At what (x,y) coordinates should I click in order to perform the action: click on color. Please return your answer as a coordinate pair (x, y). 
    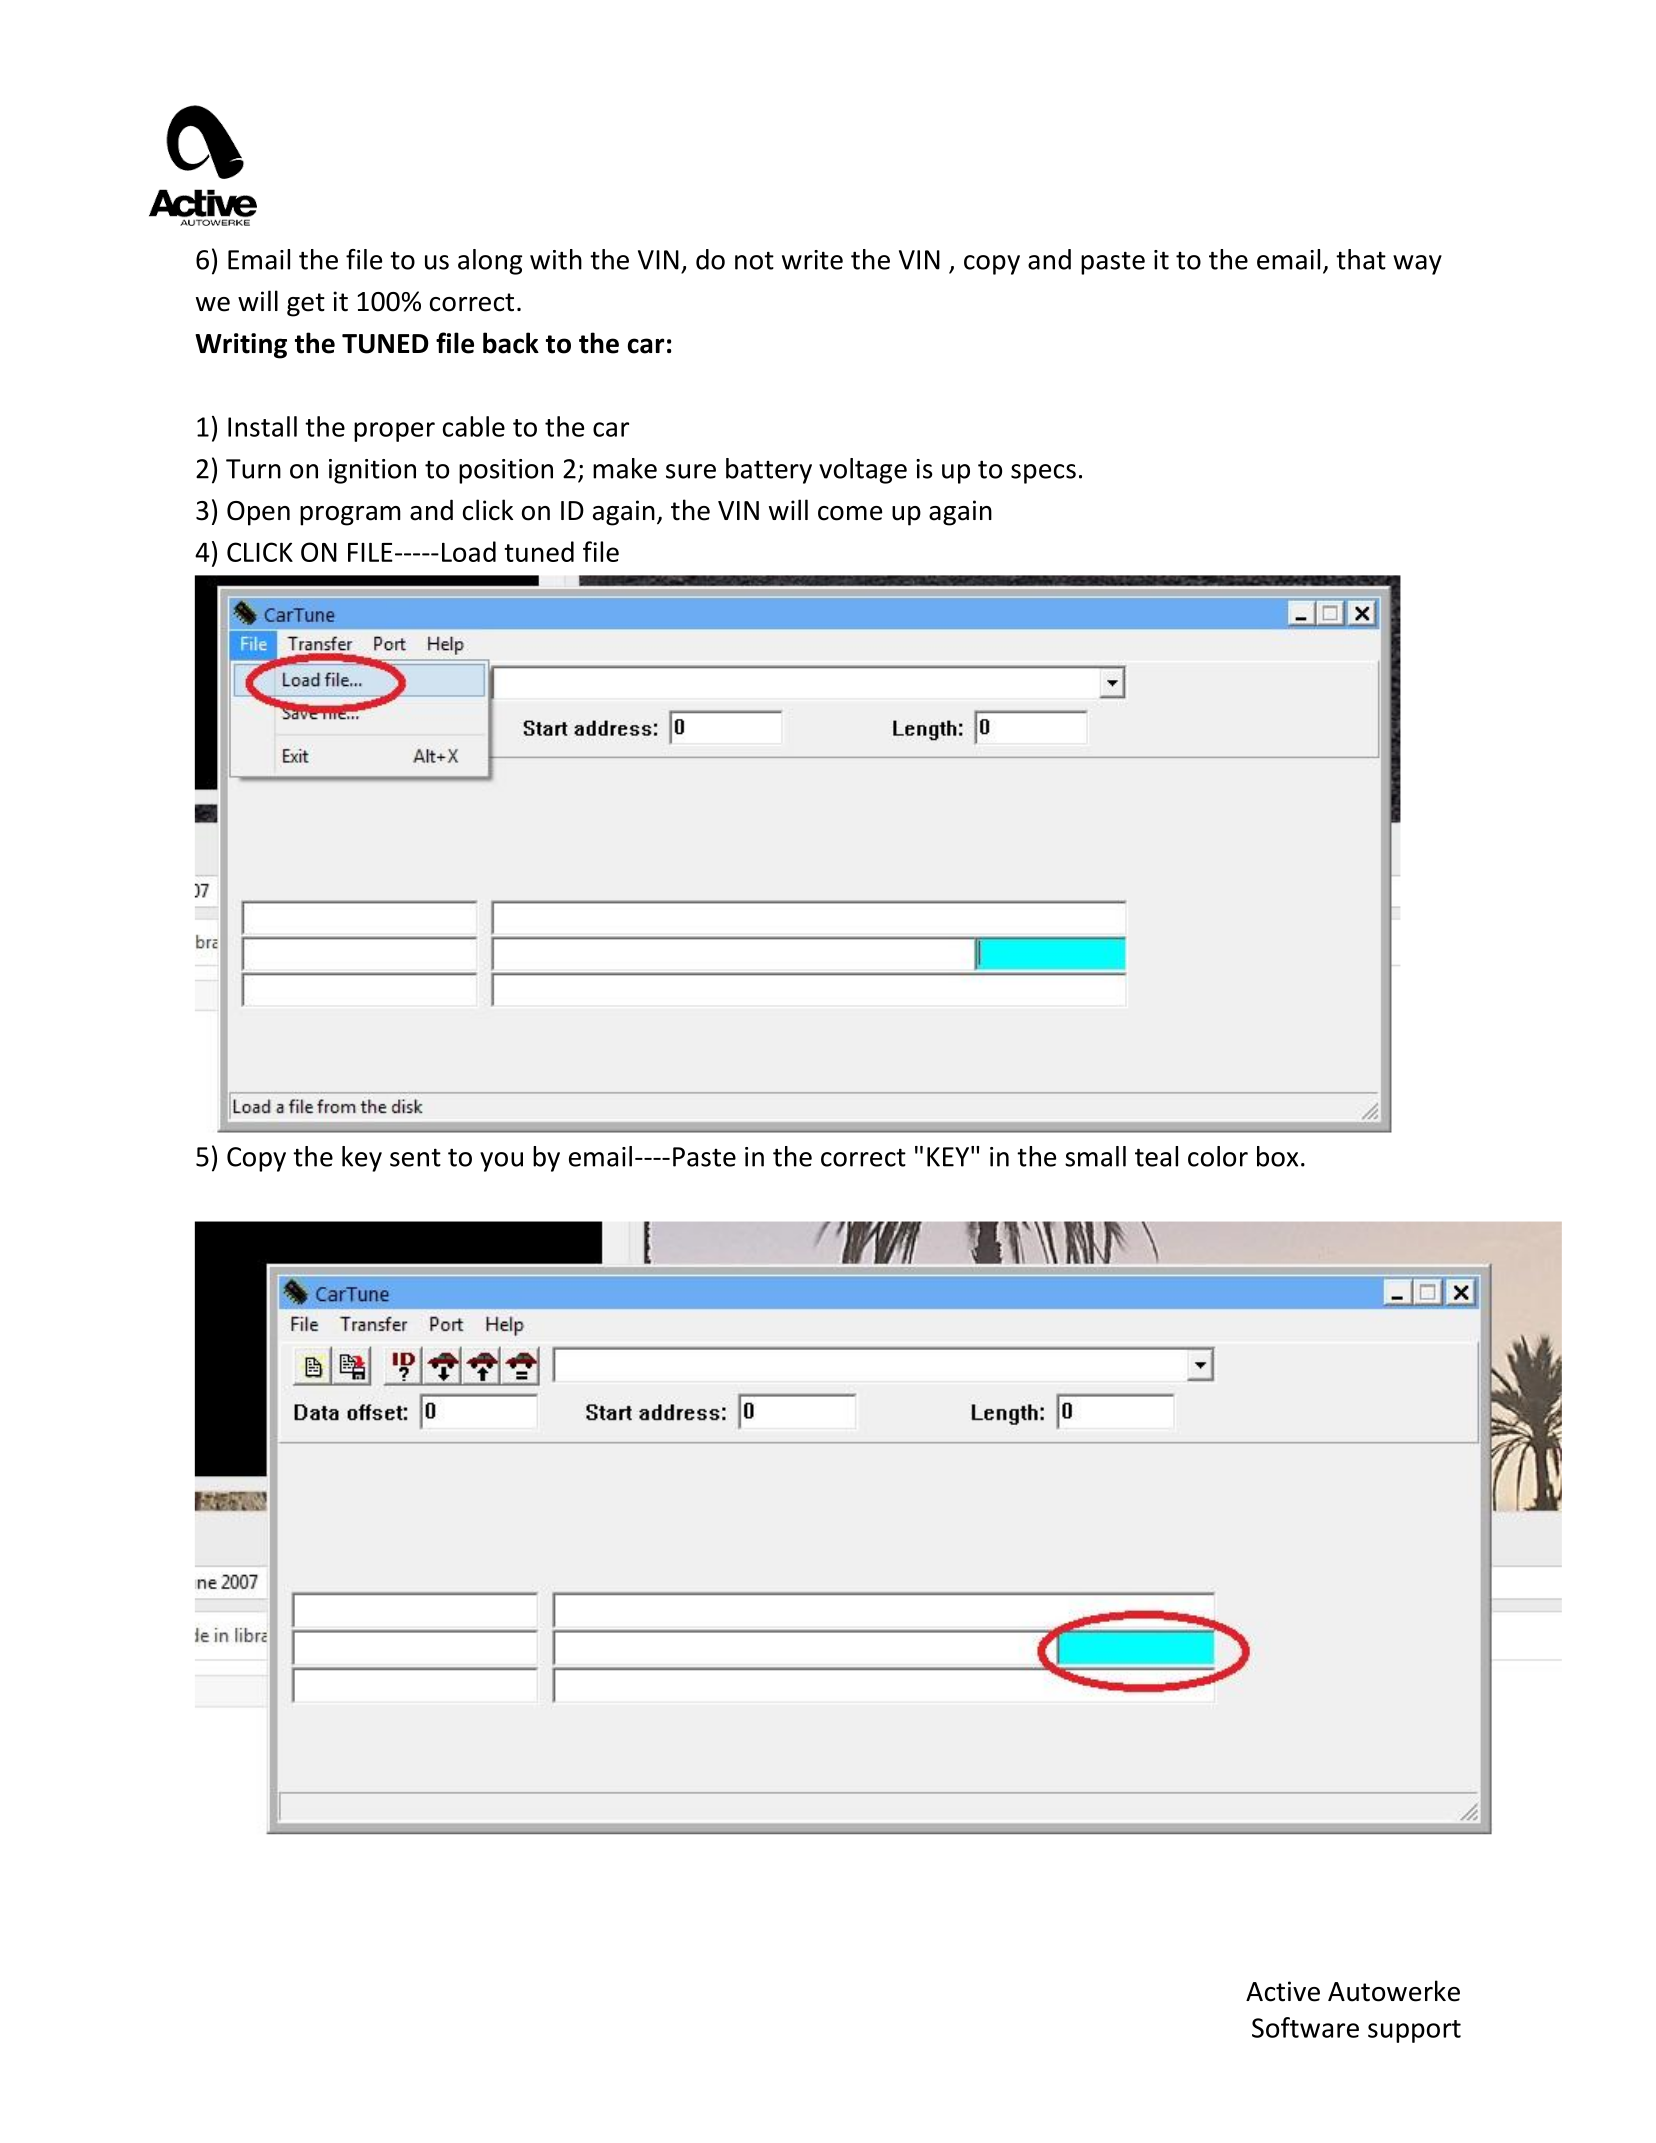
    Looking at the image, I should click on (1218, 1156).
